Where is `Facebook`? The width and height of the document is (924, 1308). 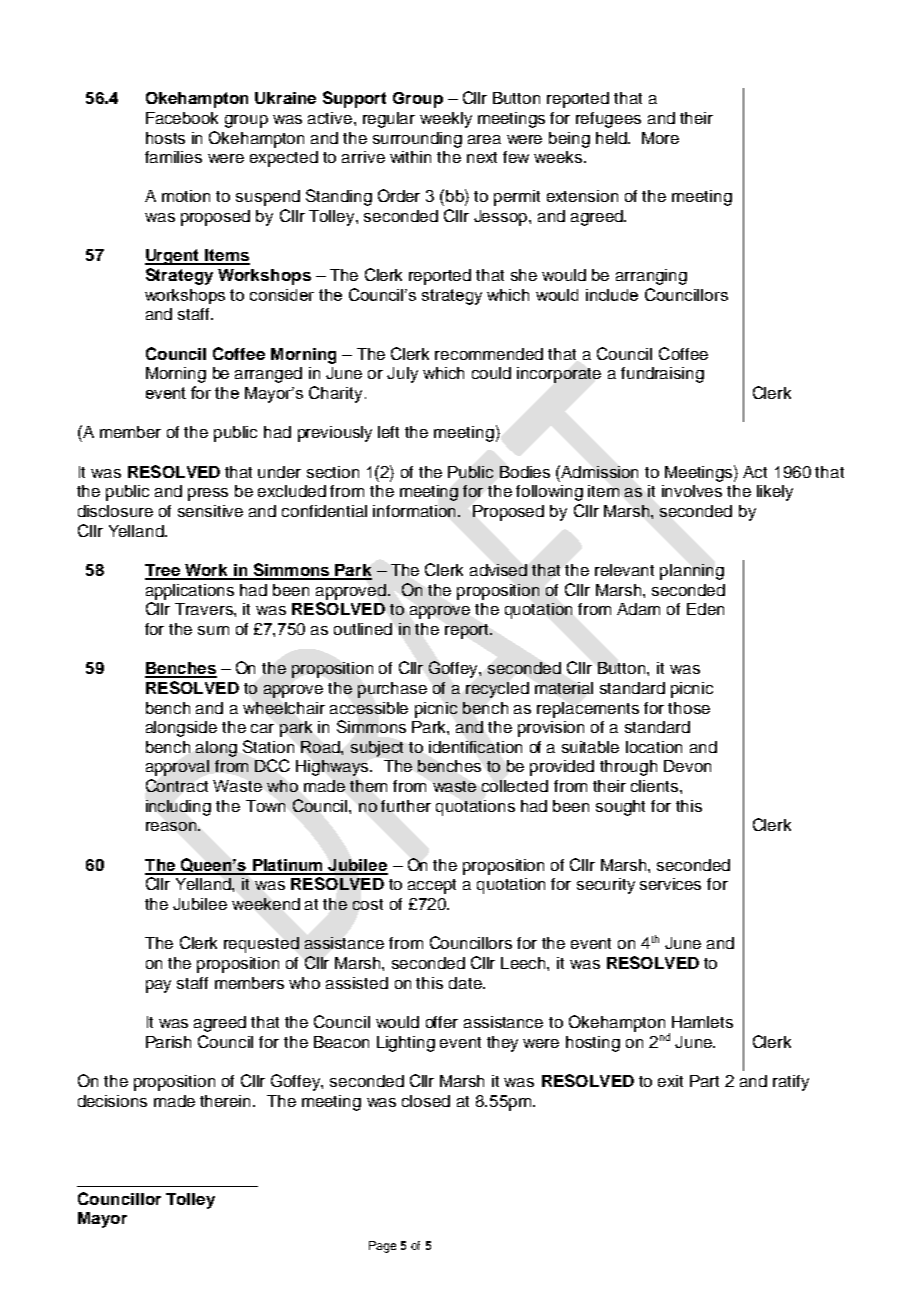 Facebook is located at coordinates (182, 118).
